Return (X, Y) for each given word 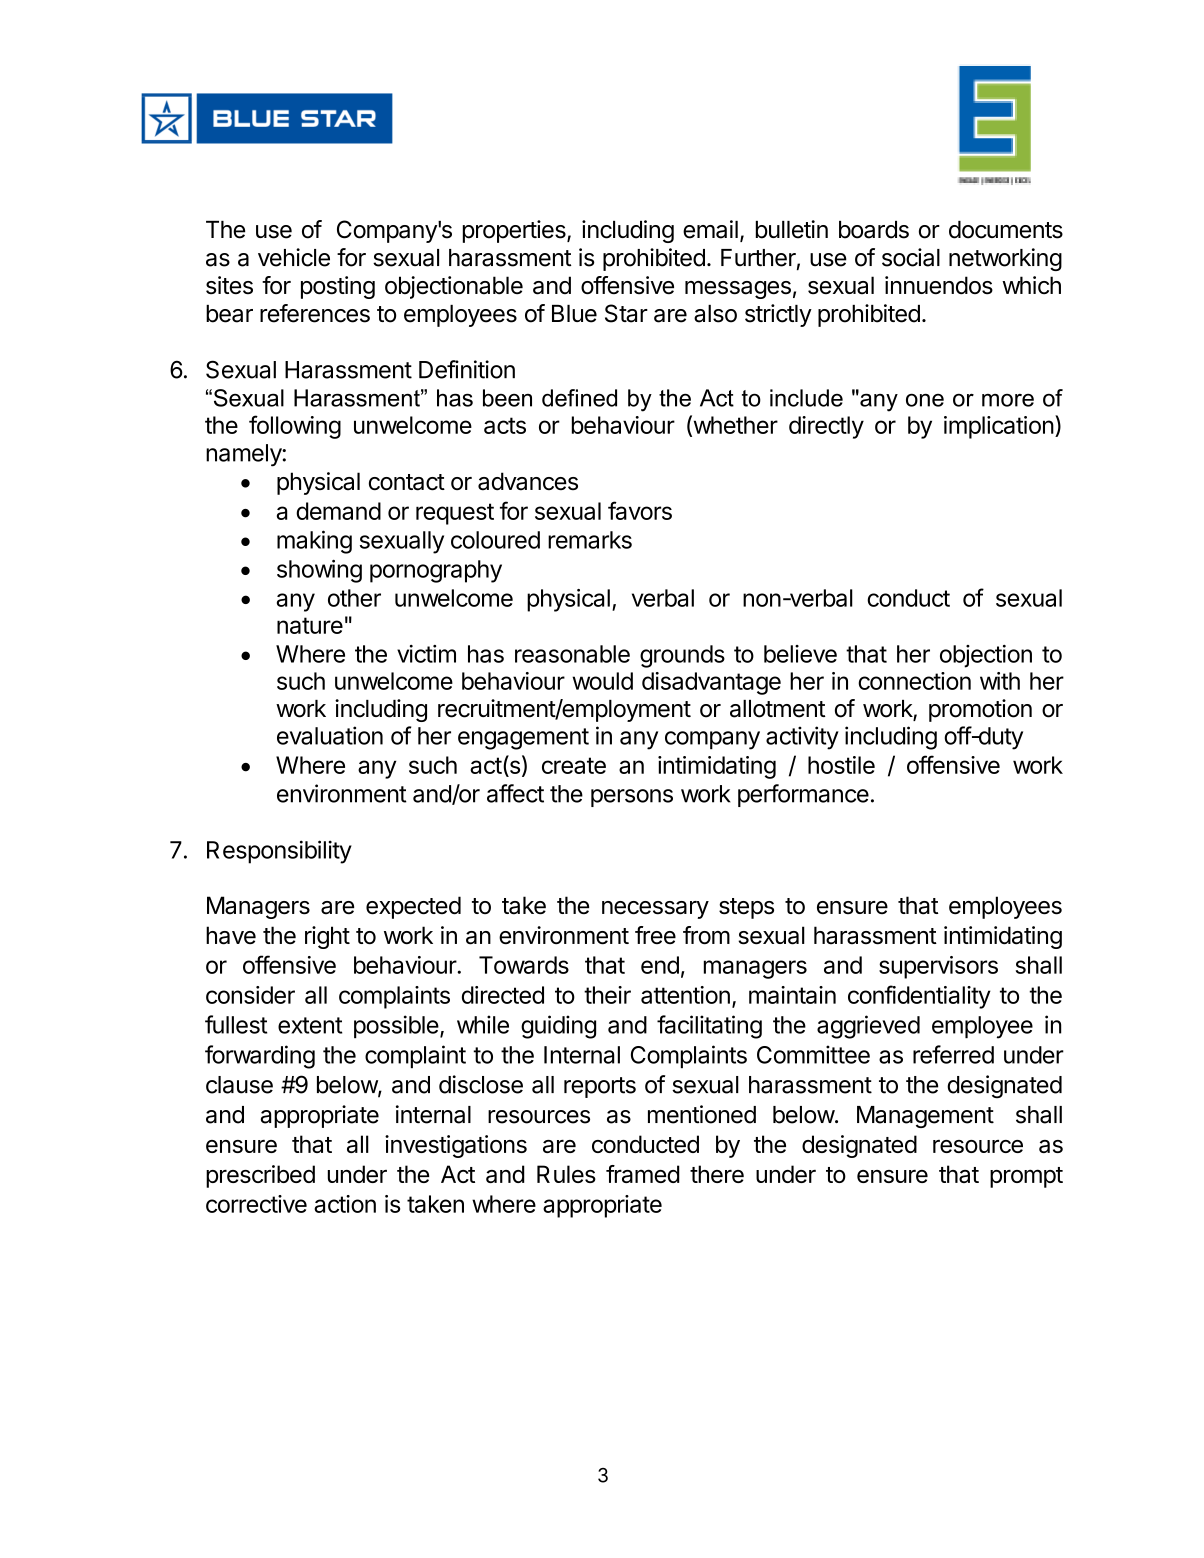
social (911, 257)
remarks (590, 540)
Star (626, 313)
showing (319, 571)
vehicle (294, 257)
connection (914, 681)
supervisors (938, 967)
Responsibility (279, 852)
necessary (655, 910)
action (345, 1204)
